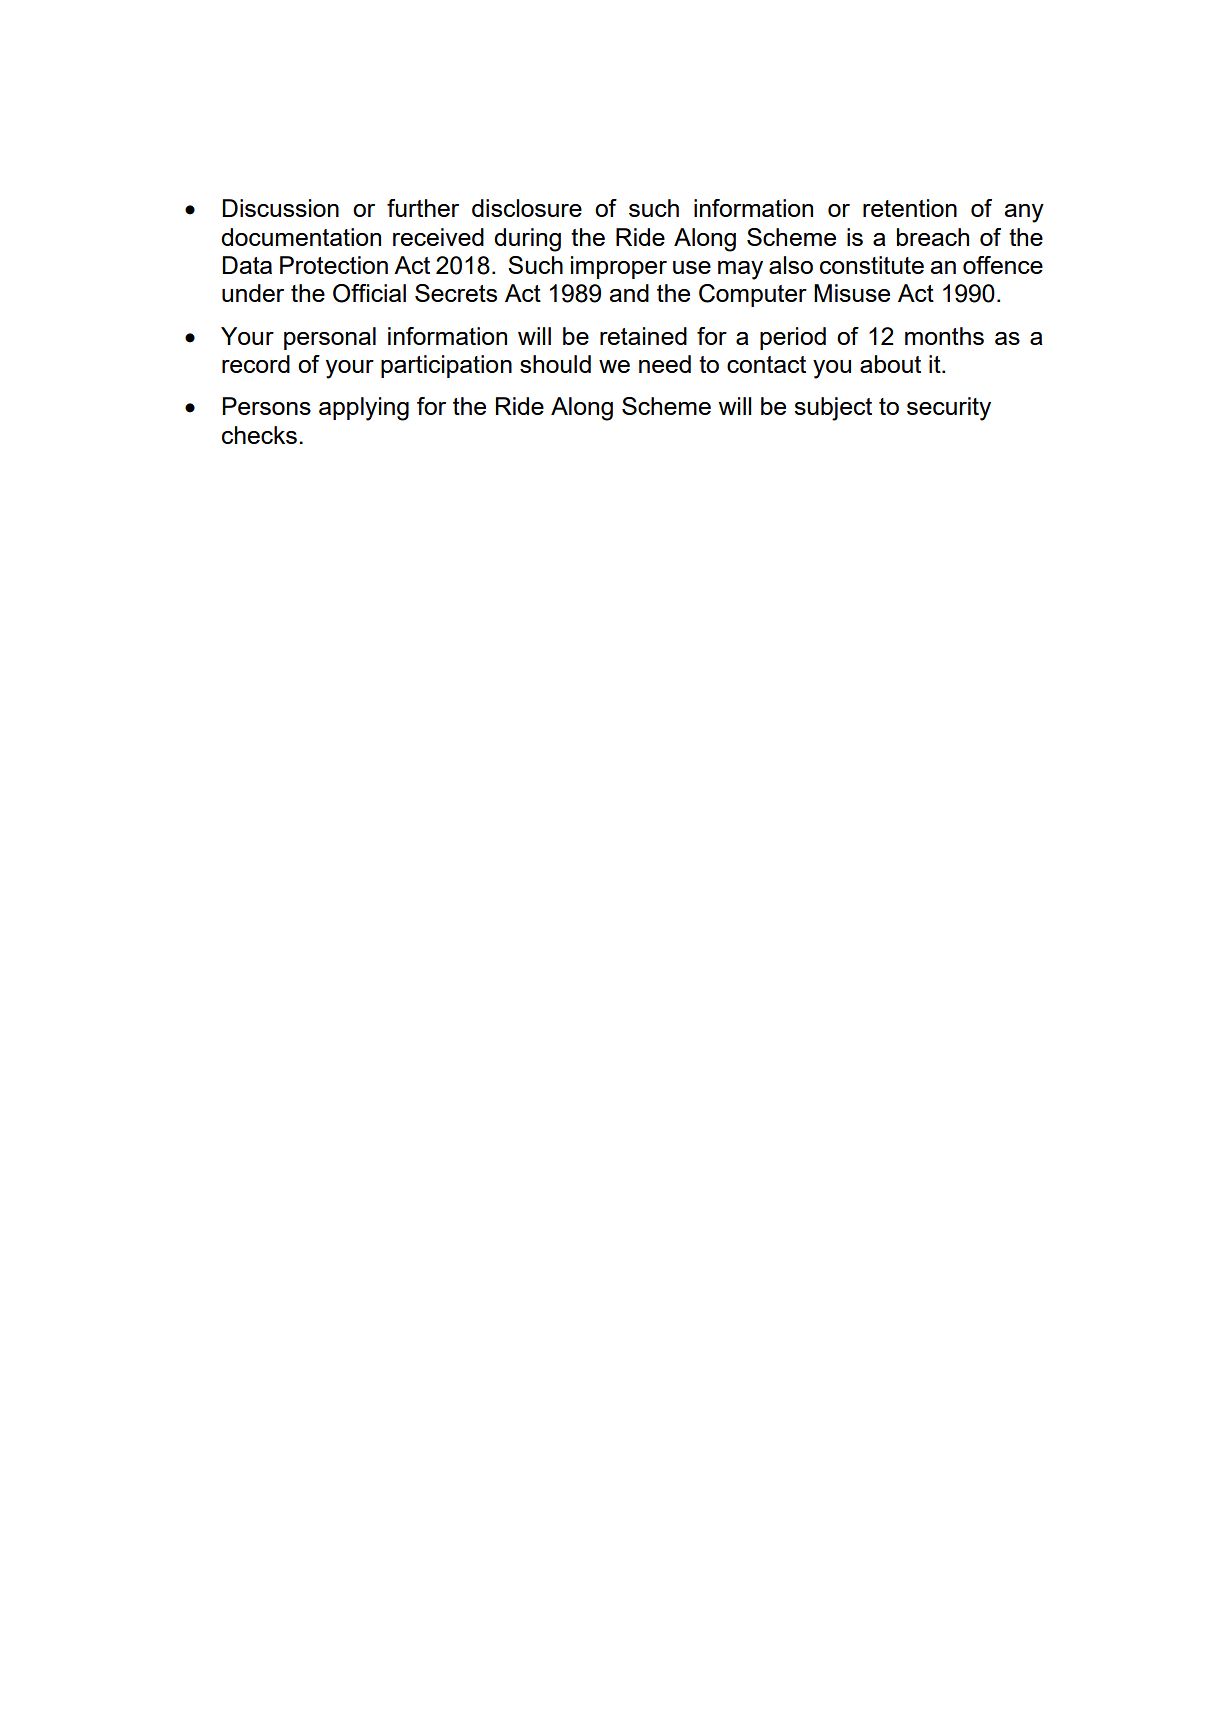 The width and height of the image is (1223, 1729). Describe the element at coordinates (330, 338) in the image. I see `personal` at that location.
